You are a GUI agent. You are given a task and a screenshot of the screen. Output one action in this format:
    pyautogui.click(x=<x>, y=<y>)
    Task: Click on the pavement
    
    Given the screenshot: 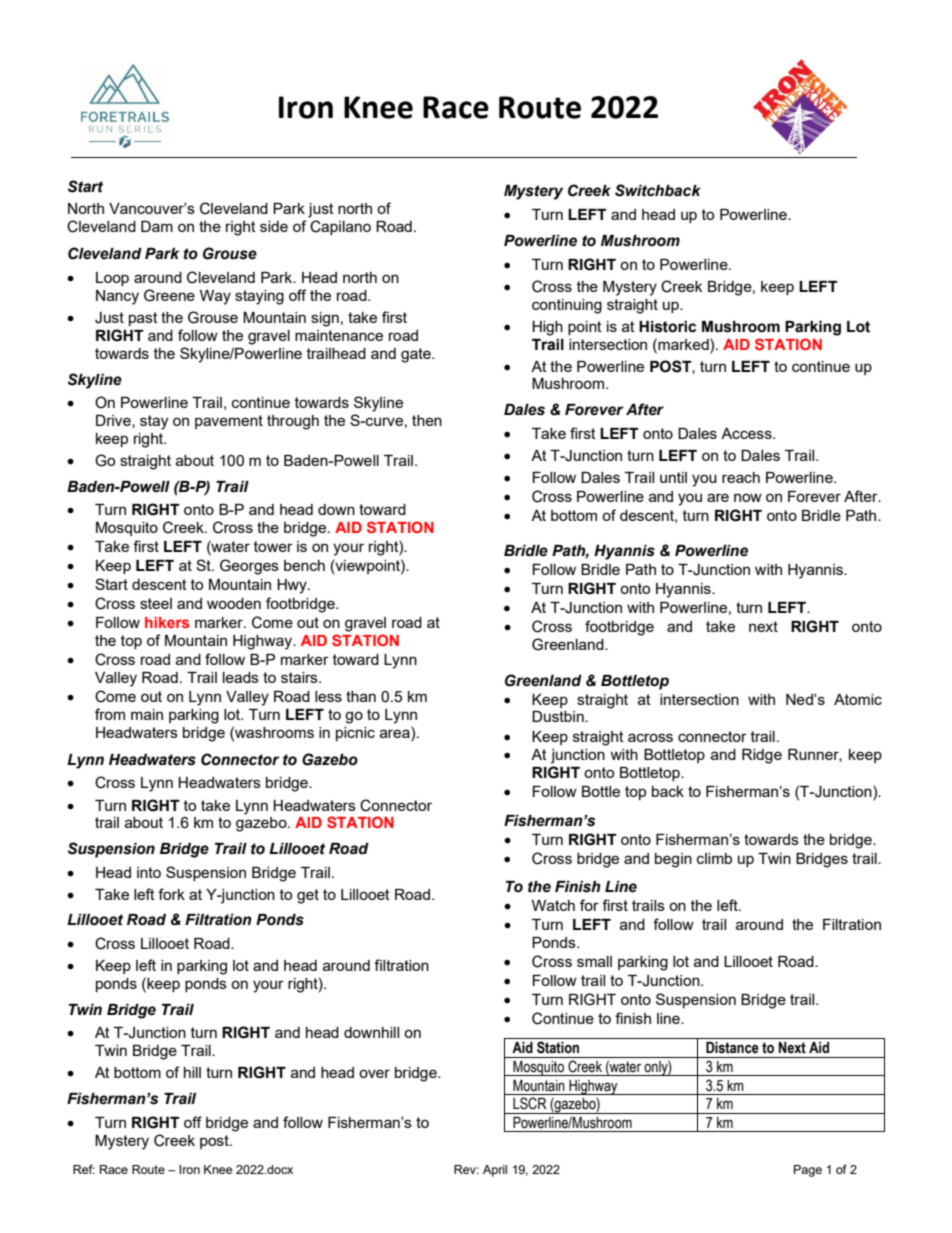 What is the action you would take?
    pyautogui.click(x=229, y=422)
